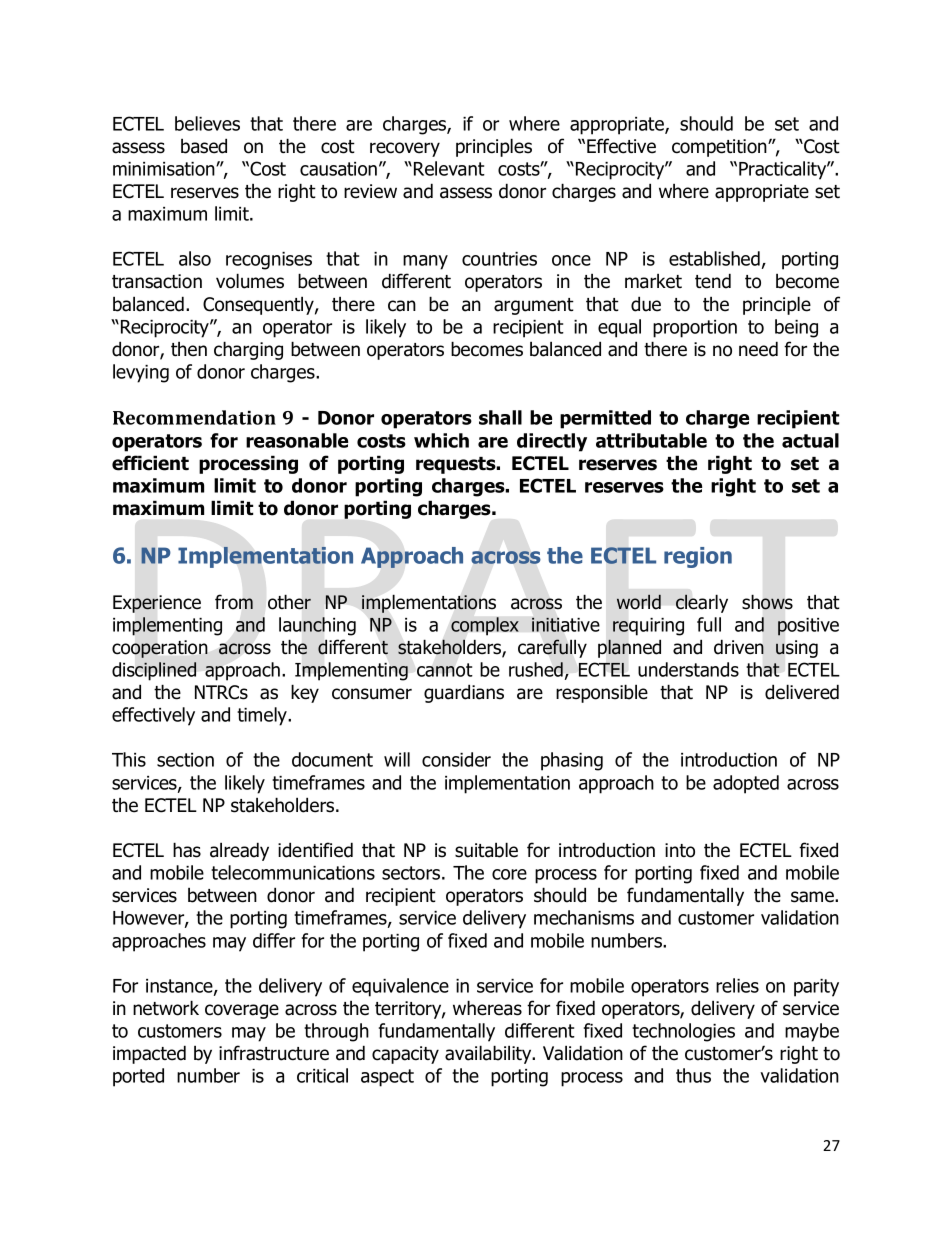 Image resolution: width=952 pixels, height=1233 pixels. I want to click on adopted, so click(746, 784).
